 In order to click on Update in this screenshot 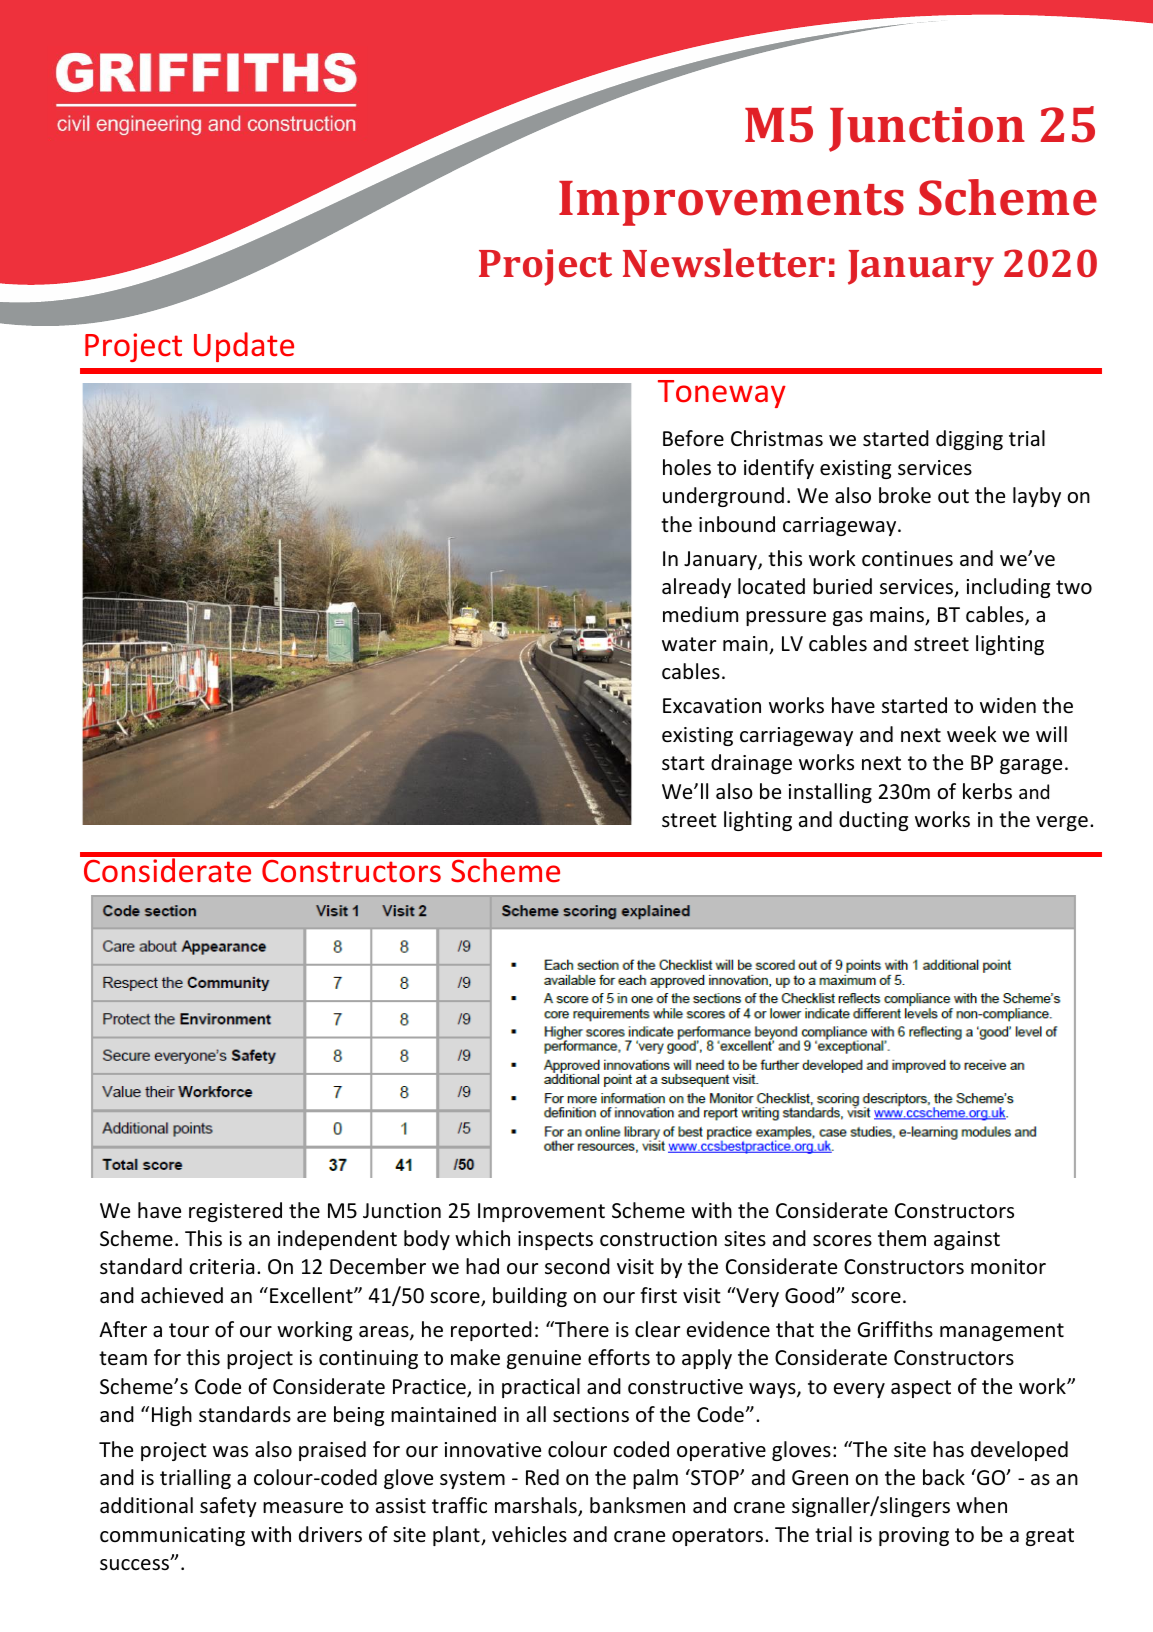, I will do `click(244, 347)`.
